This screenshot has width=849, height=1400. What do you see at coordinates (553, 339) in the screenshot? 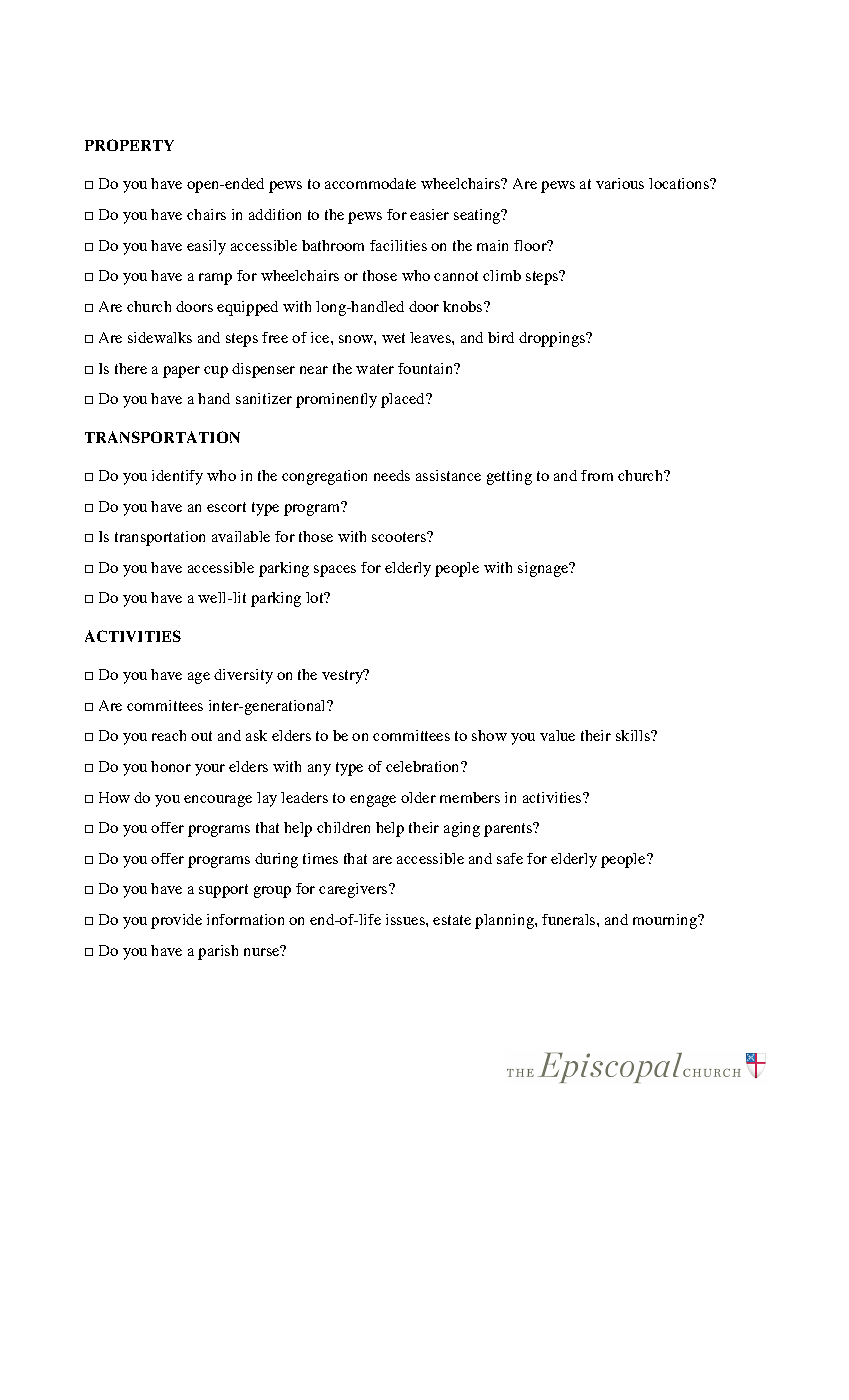
I see `droppings` at bounding box center [553, 339].
